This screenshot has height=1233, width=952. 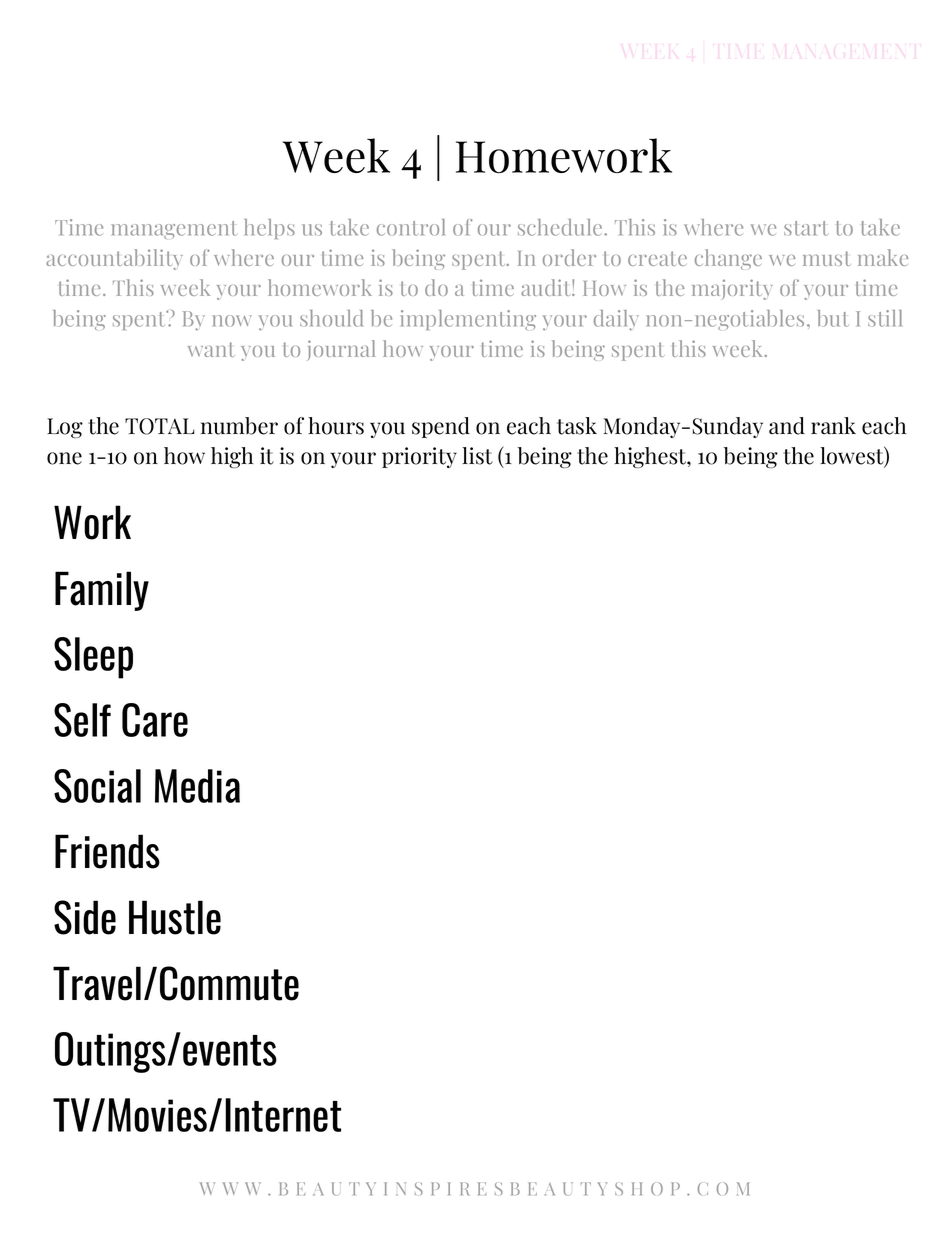 What do you see at coordinates (107, 851) in the screenshot?
I see `Friends` at bounding box center [107, 851].
